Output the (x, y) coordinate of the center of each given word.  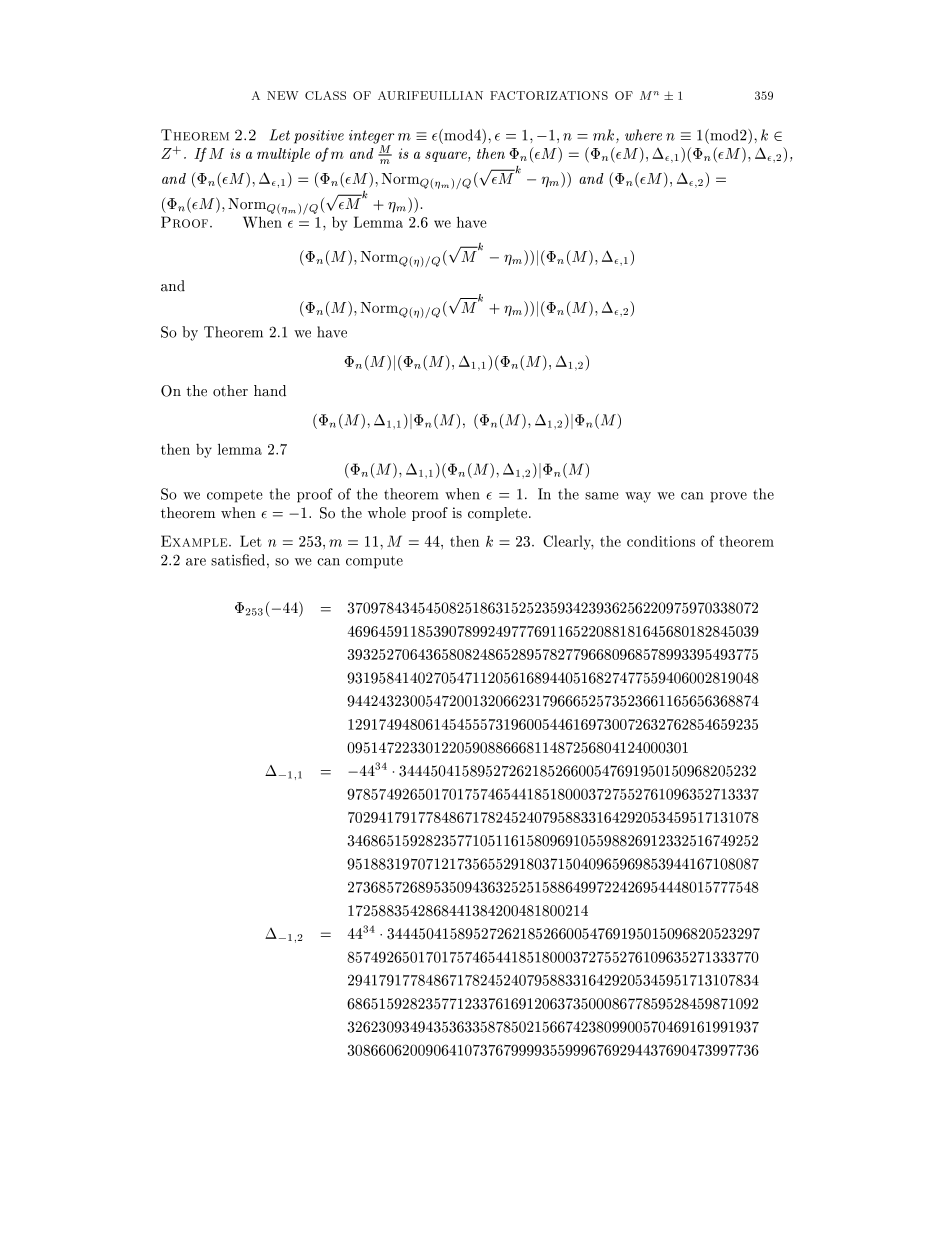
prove (728, 497)
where (643, 135)
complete (499, 514)
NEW (282, 95)
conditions (661, 541)
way (638, 497)
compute (374, 562)
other (230, 391)
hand (270, 391)
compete (235, 496)
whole (387, 513)
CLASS (325, 95)
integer (371, 138)
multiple (283, 155)
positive (319, 137)
